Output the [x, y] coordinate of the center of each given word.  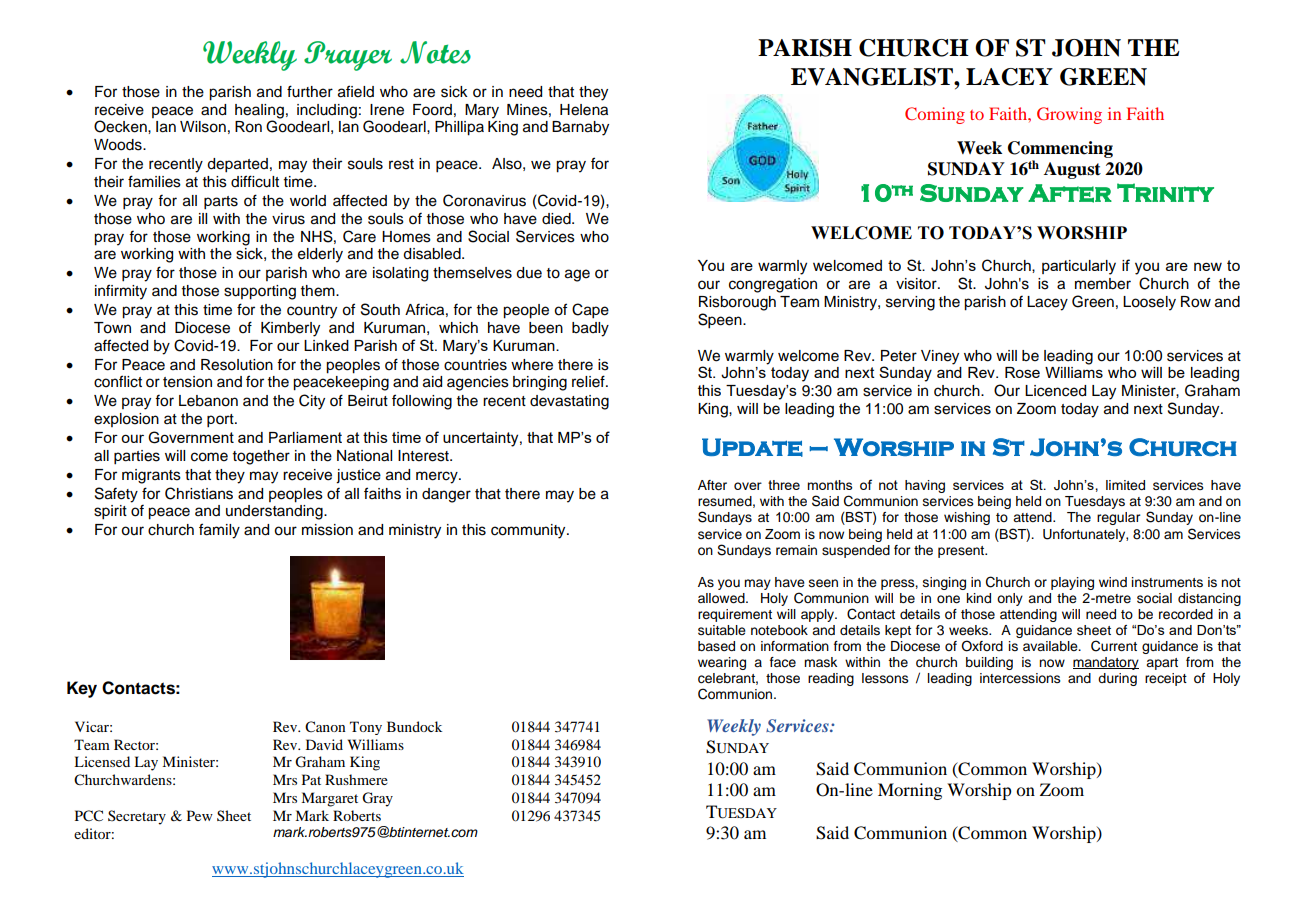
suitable [722, 630]
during [1117, 679]
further [310, 91]
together [261, 457]
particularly [1079, 267]
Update [752, 447]
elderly [320, 255]
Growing [1069, 115]
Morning [910, 791]
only [1010, 599]
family [219, 531]
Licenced [1055, 391]
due [529, 273]
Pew [200, 815]
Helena [584, 110]
